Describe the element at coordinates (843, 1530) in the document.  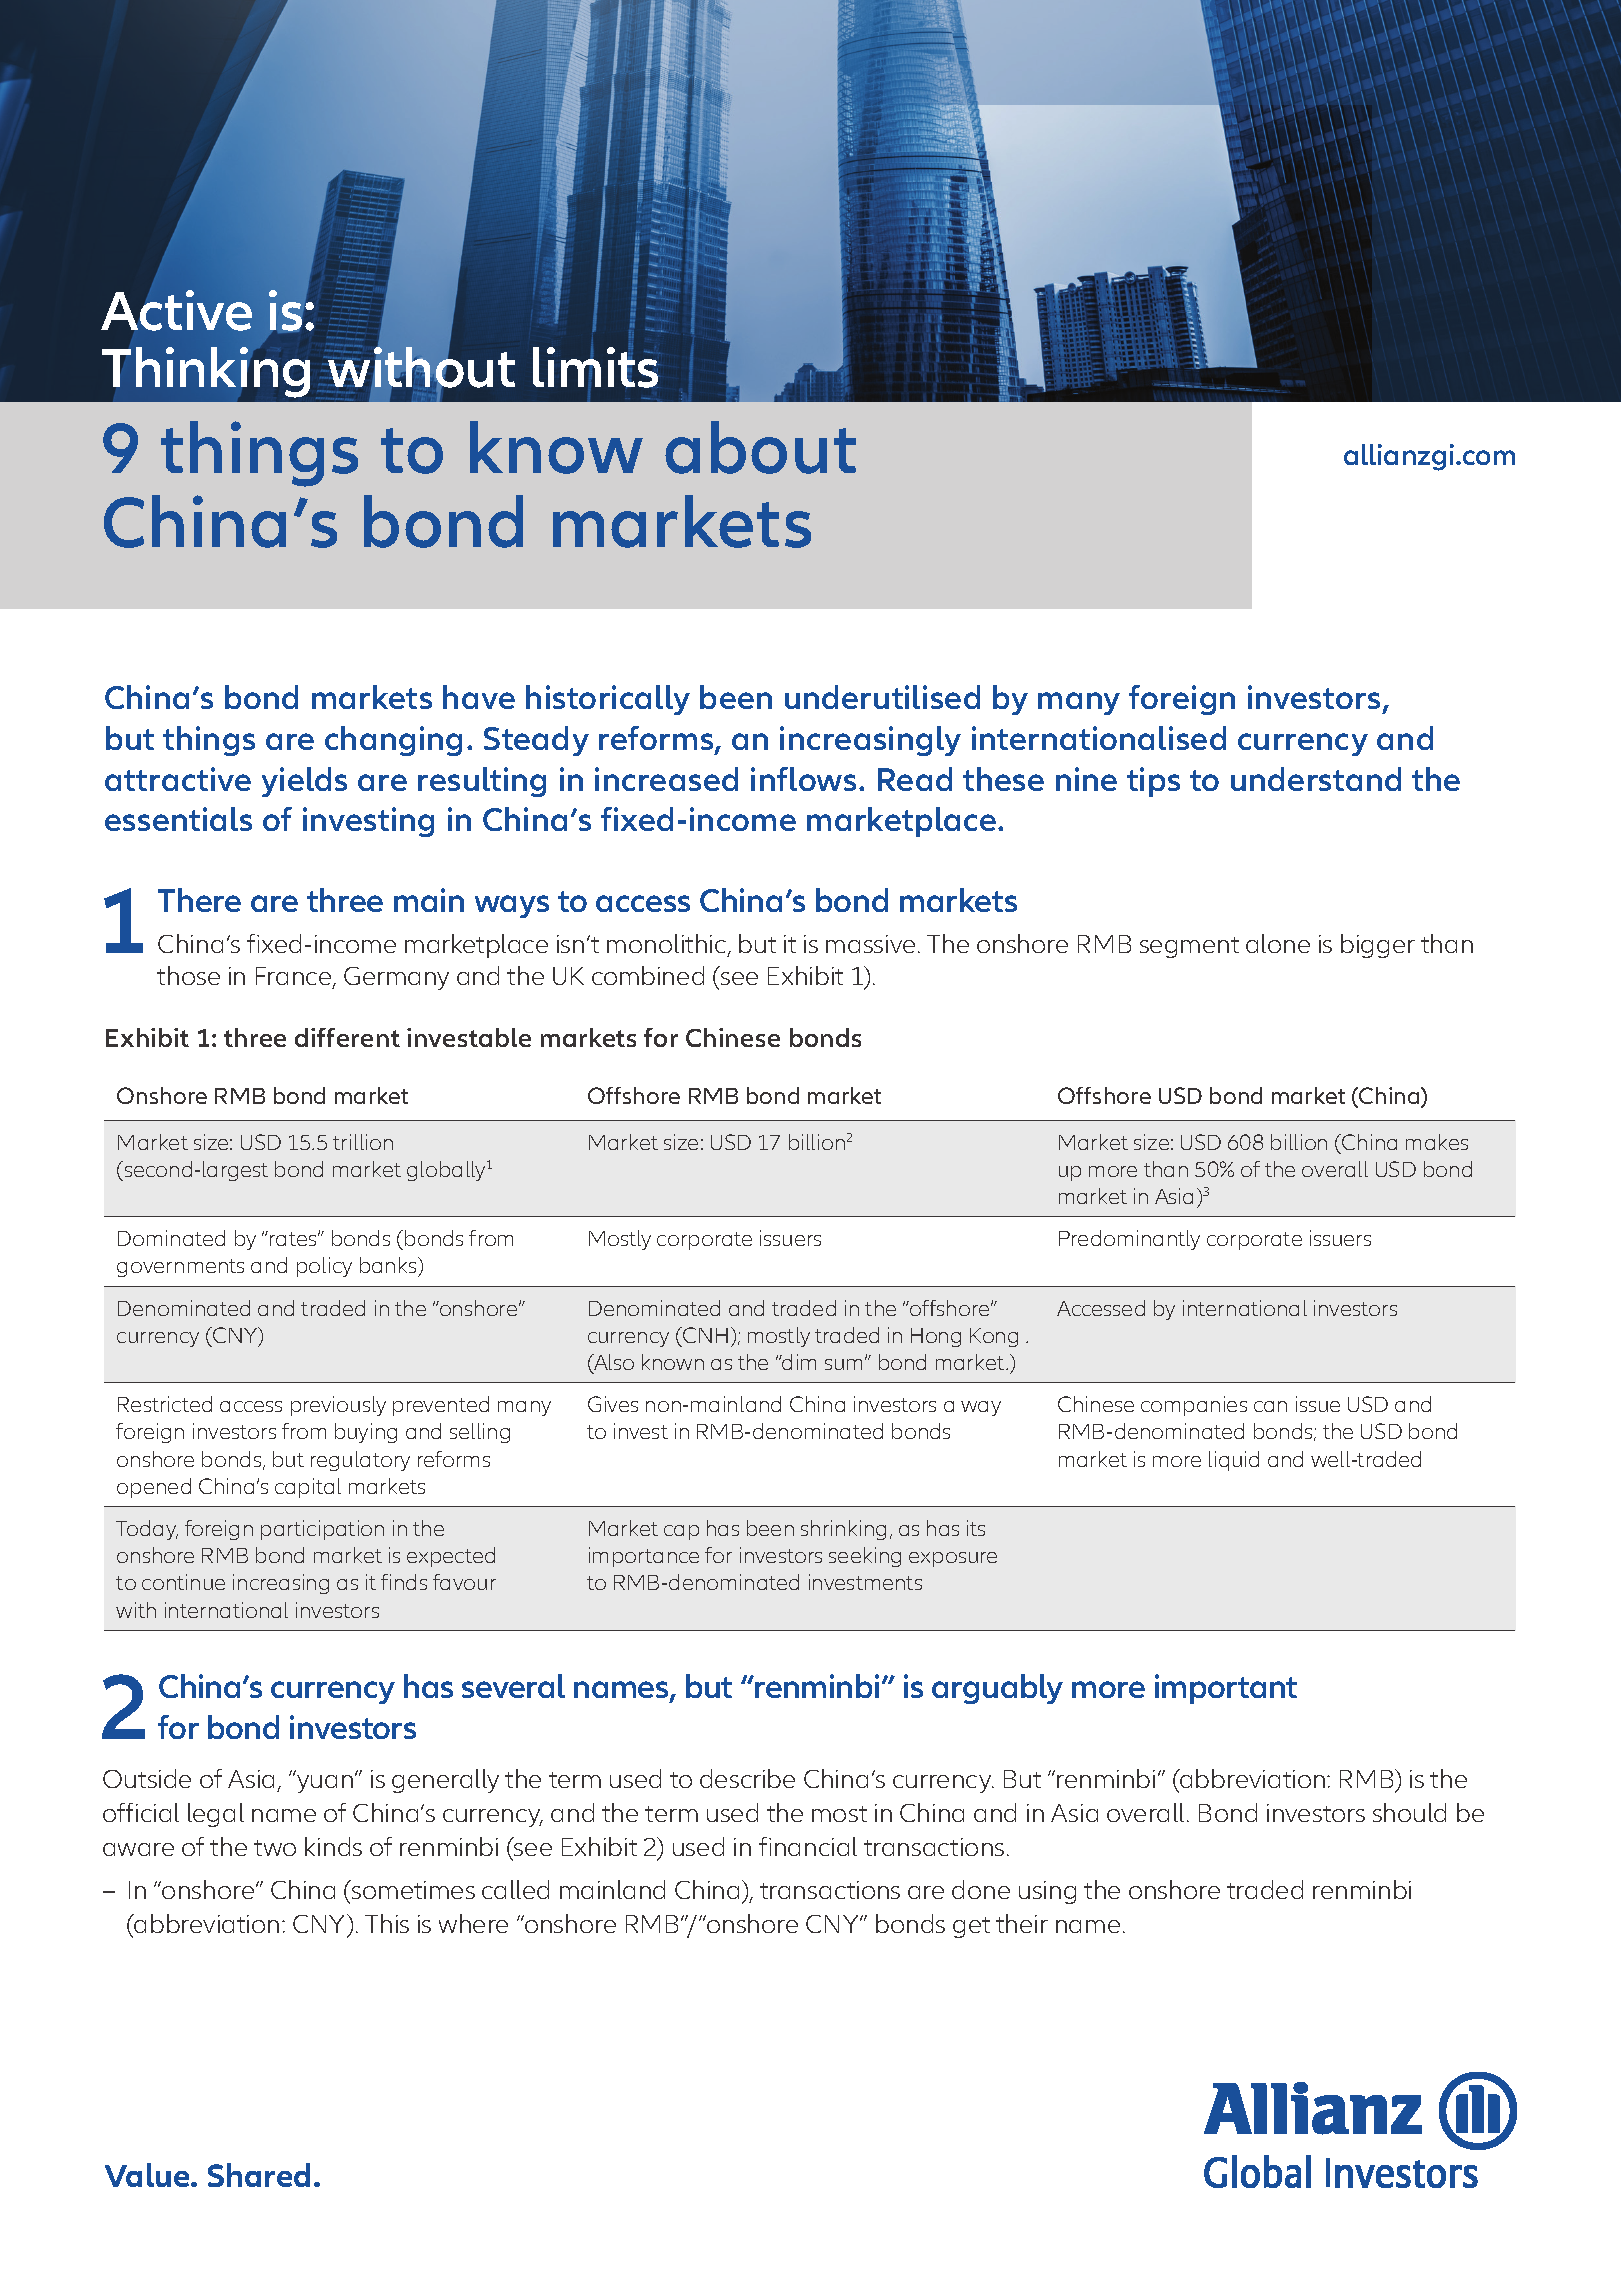
I see `shrinking` at that location.
